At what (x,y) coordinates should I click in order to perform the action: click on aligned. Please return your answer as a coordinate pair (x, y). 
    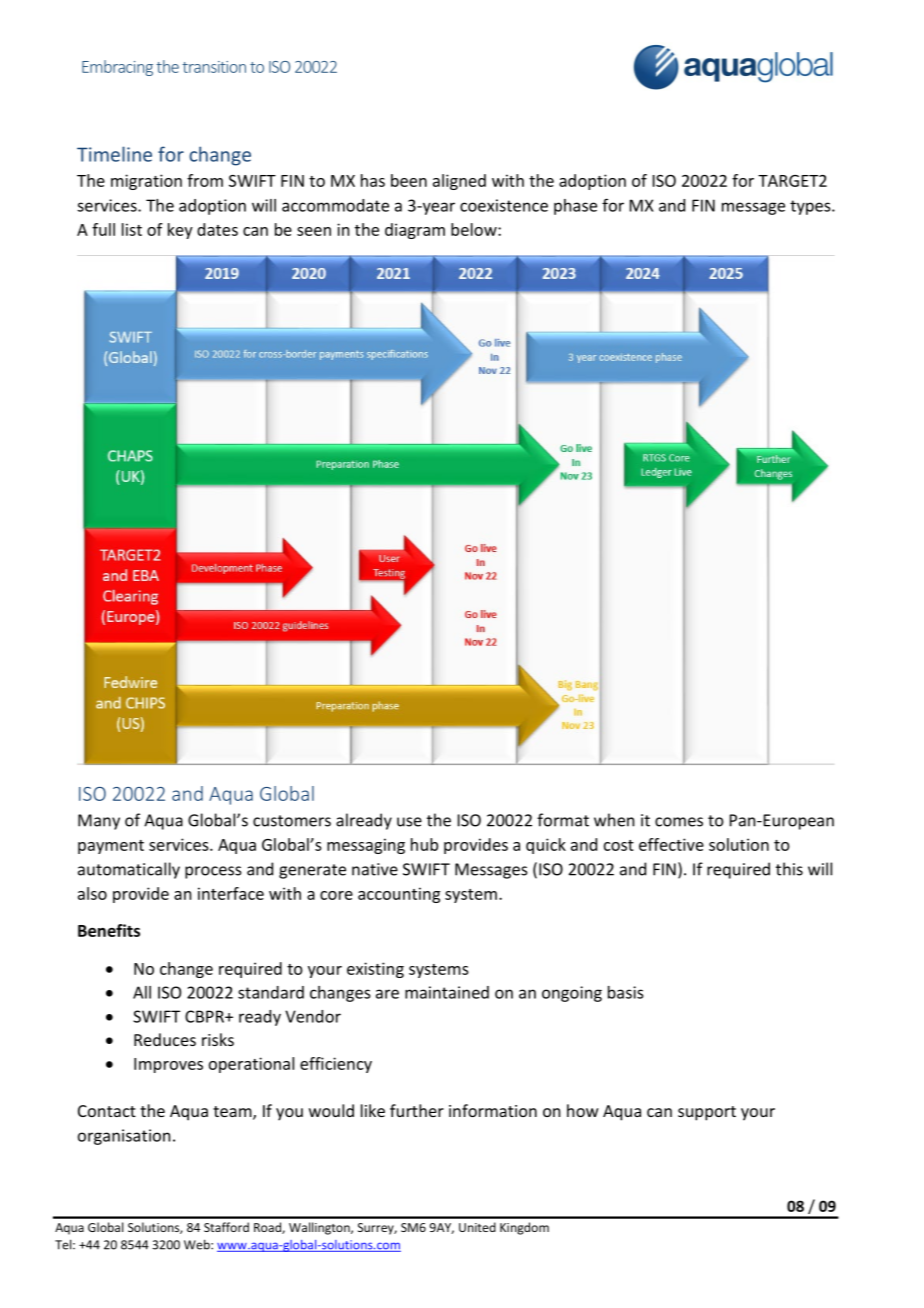
    Looking at the image, I should click on (459, 182).
